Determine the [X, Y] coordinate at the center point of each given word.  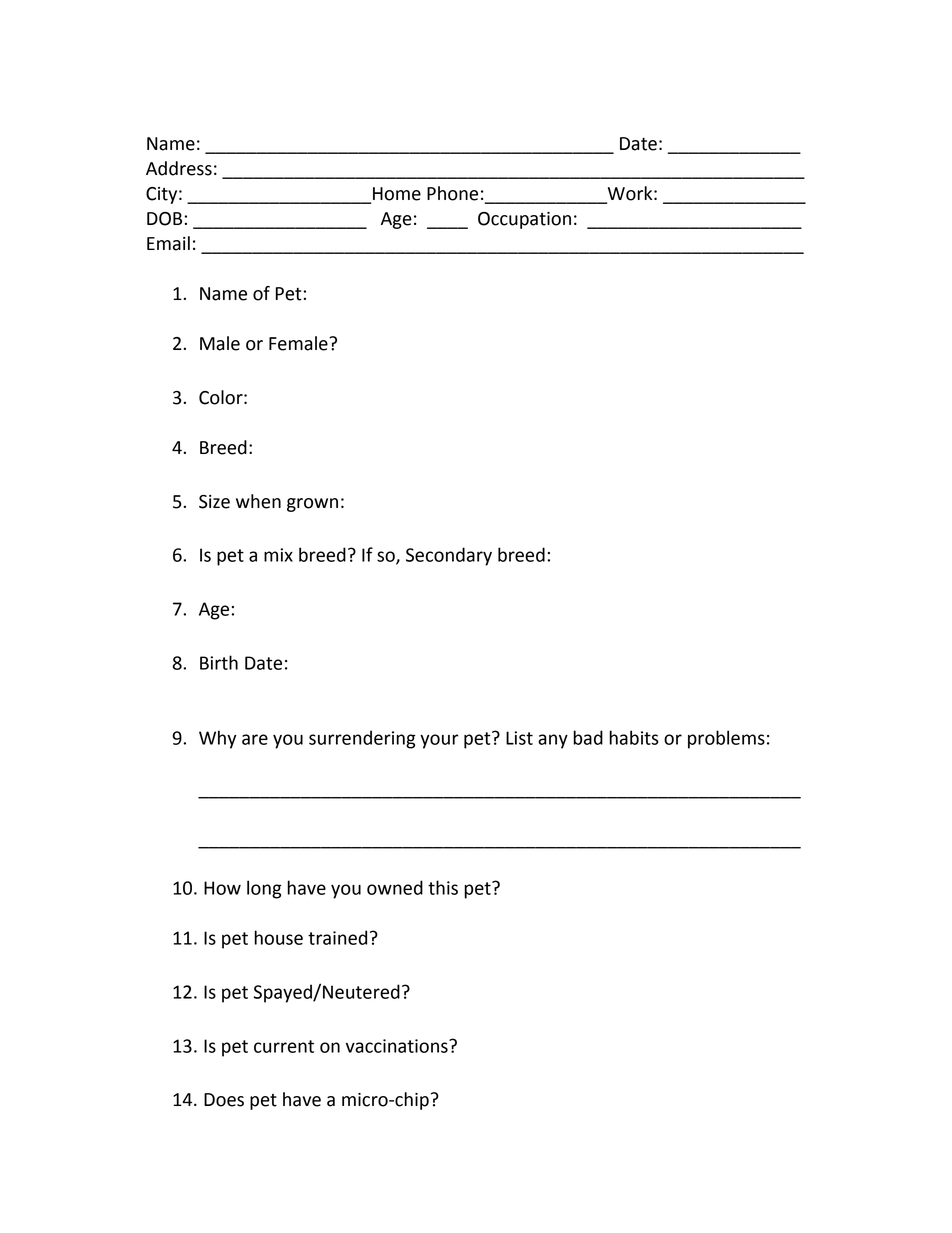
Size [214, 502]
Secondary [449, 556]
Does [224, 1100]
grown [312, 505]
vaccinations [398, 1046]
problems [726, 739]
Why [218, 739]
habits [634, 737]
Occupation [524, 220]
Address [179, 168]
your [439, 741]
